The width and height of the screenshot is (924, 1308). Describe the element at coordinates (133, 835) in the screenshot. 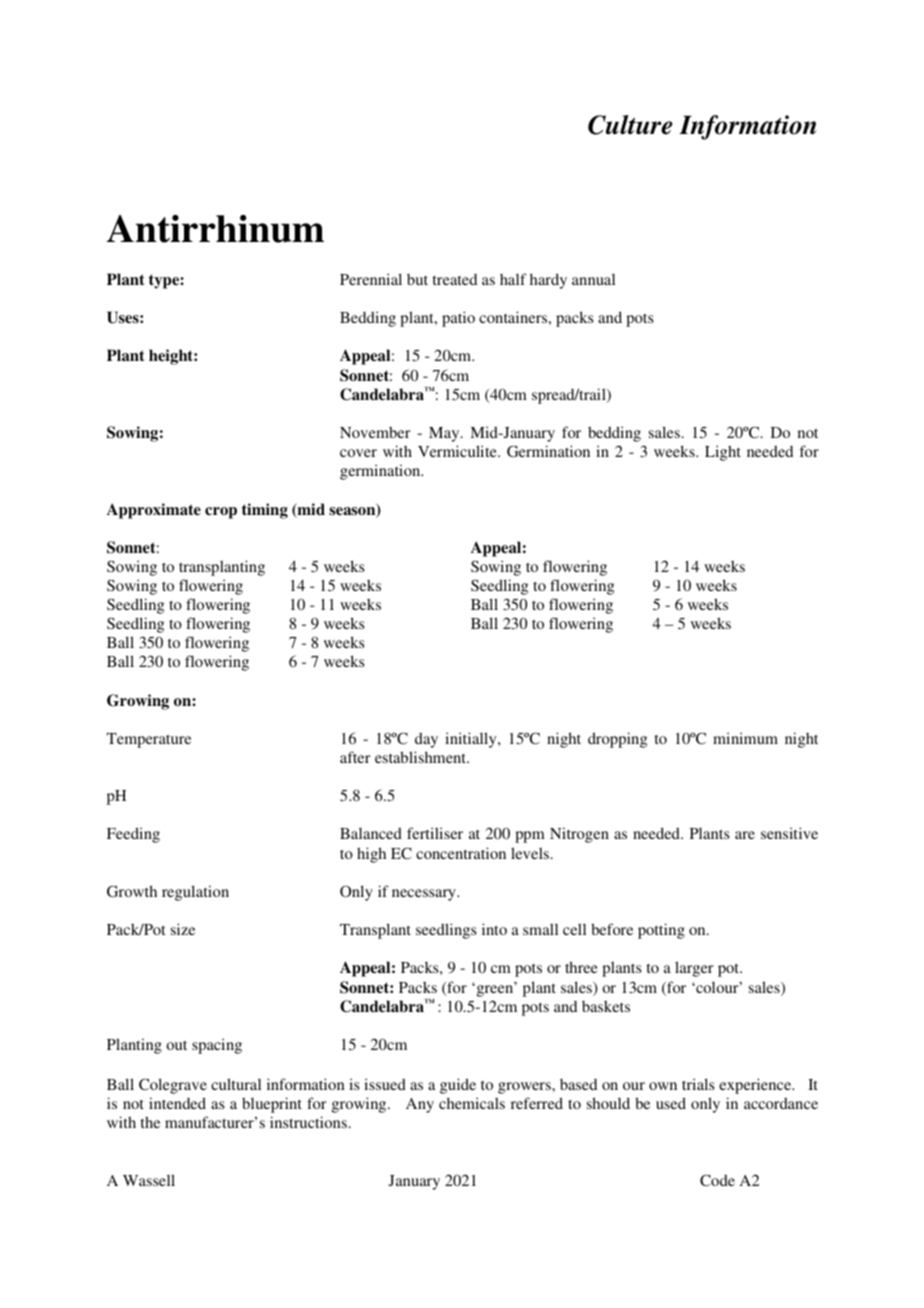

I see `Feeding` at that location.
